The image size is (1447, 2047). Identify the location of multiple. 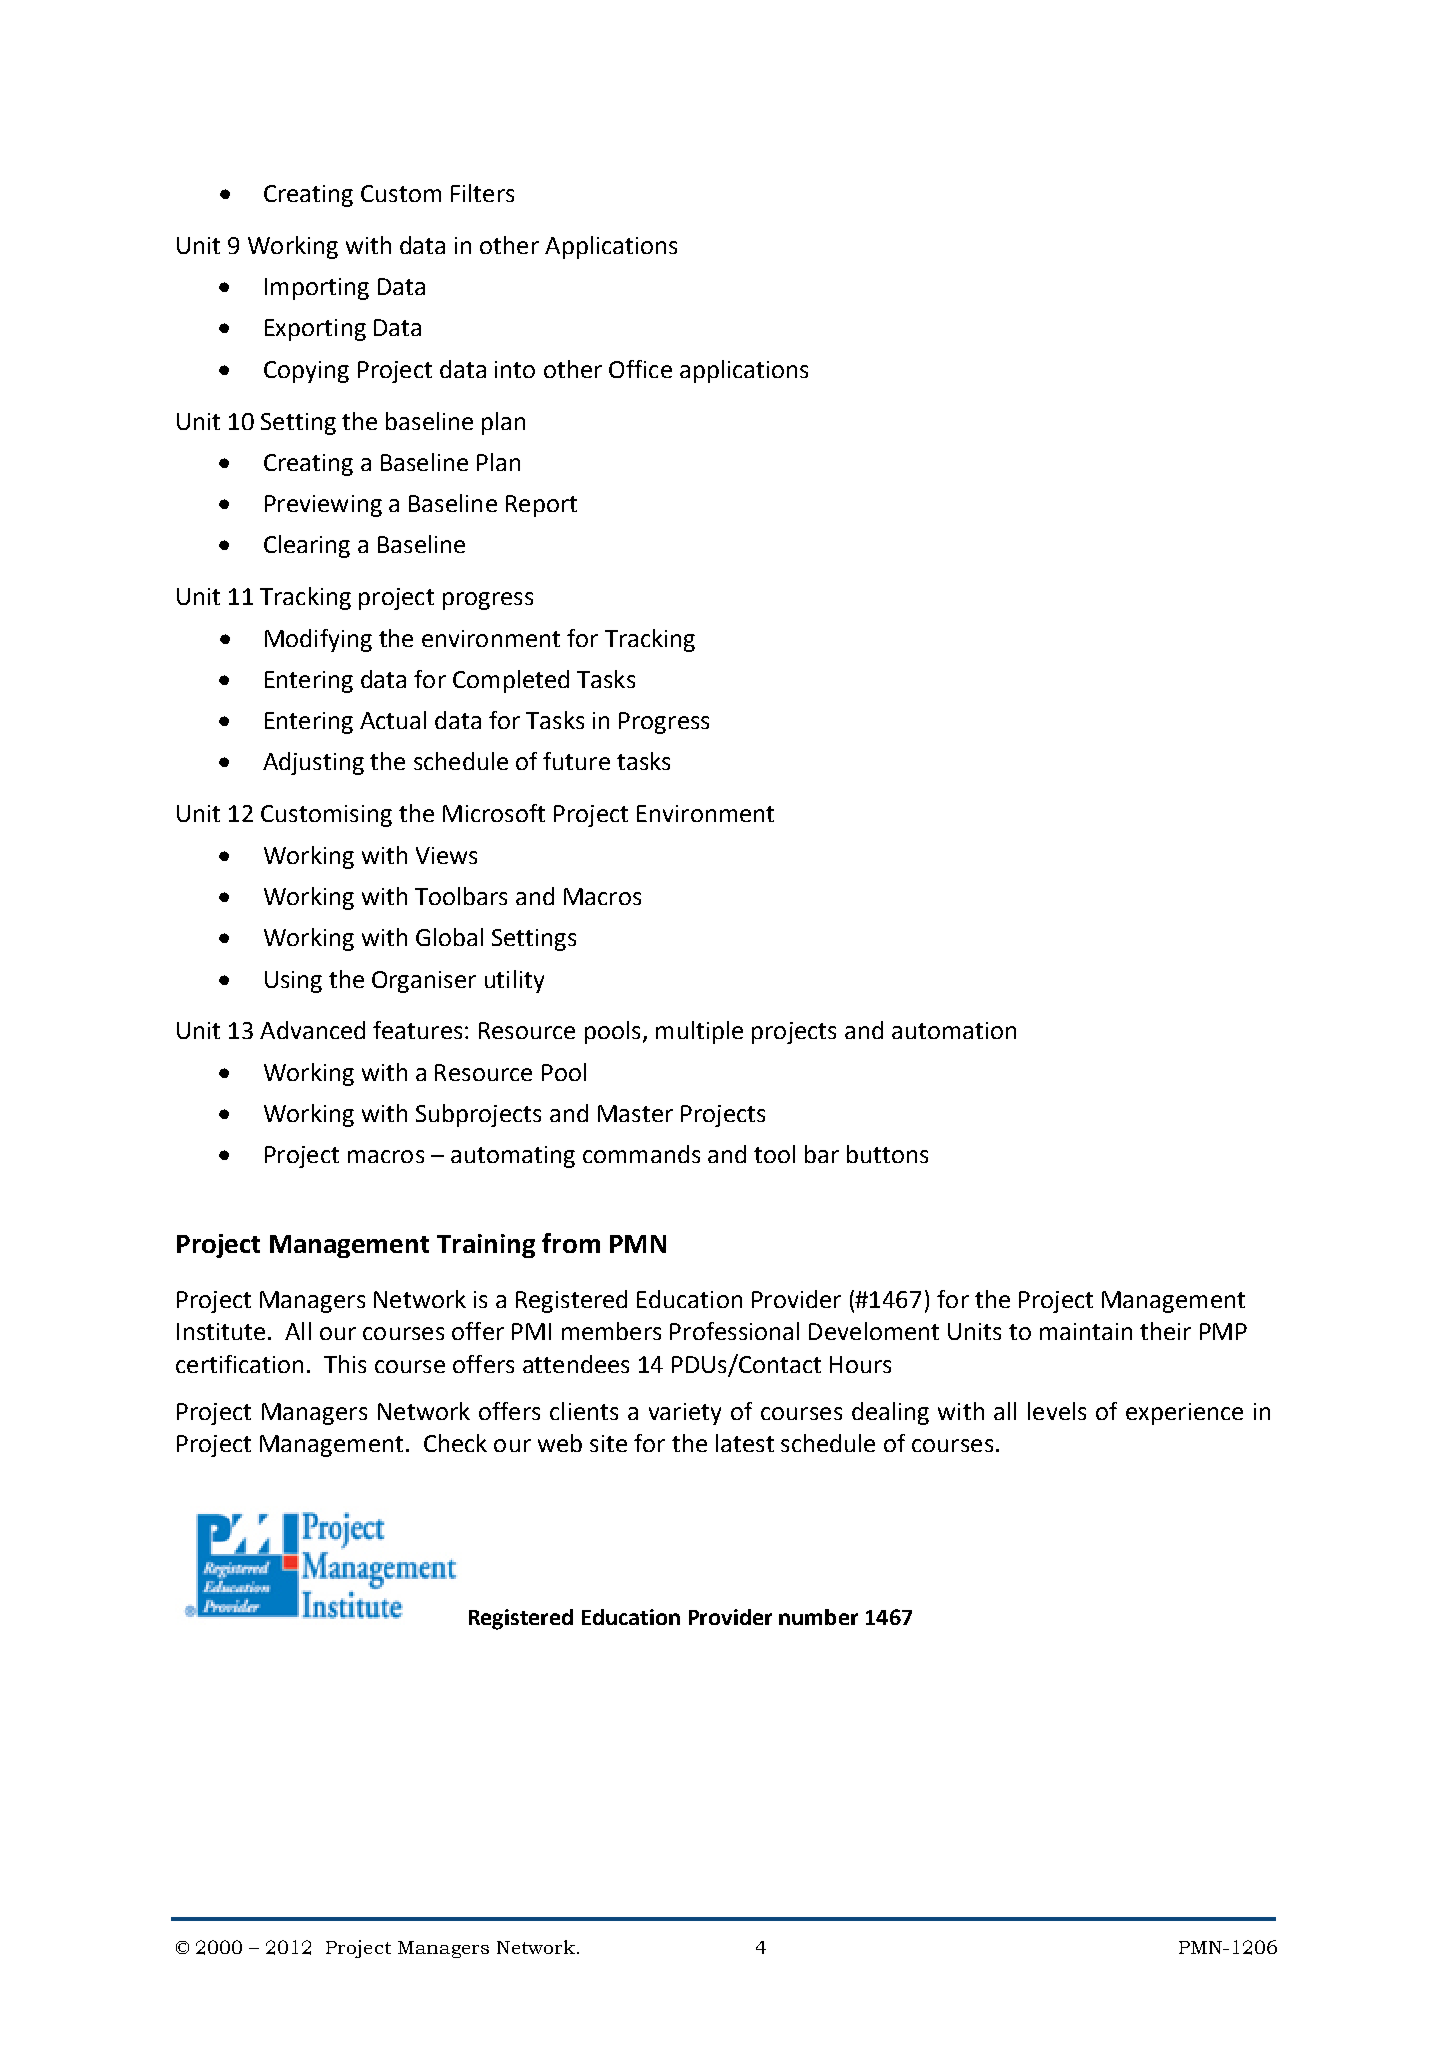
(699, 1032).
